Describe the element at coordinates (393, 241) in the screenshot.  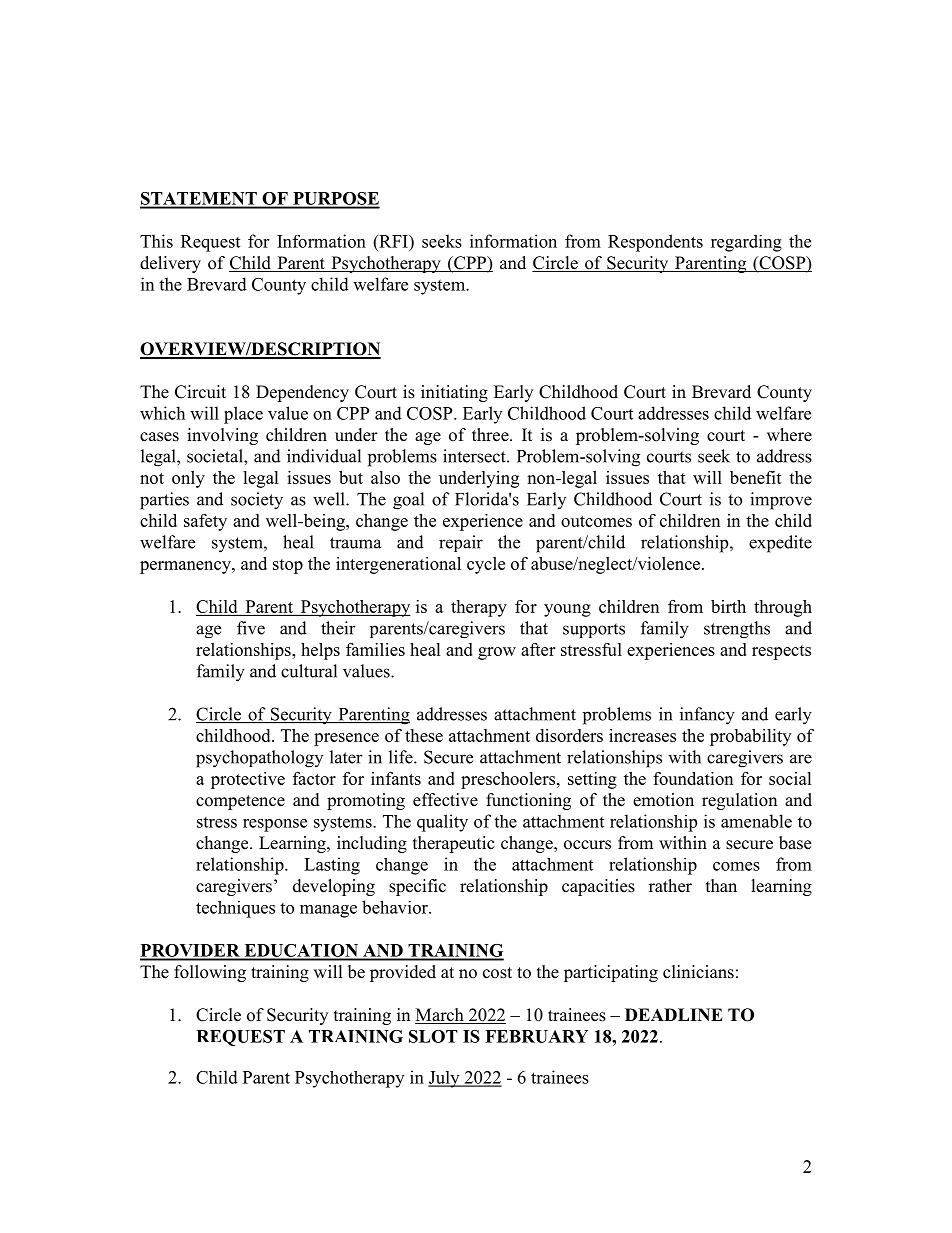
I see `RFI` at that location.
